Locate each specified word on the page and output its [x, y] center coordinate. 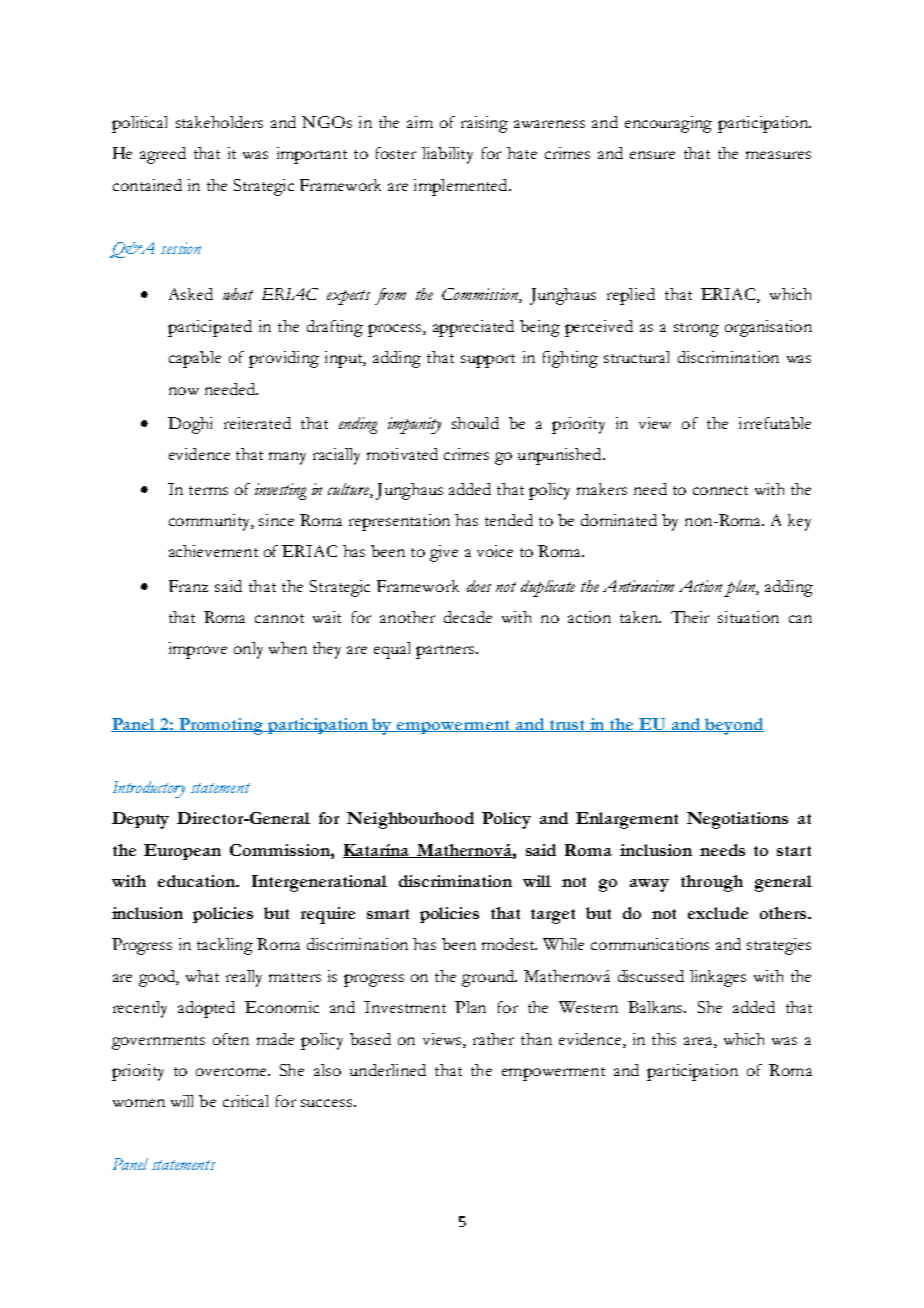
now [184, 391]
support [488, 361]
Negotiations [737, 820]
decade [468, 617]
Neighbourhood [410, 820]
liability [447, 155]
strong [696, 330]
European [182, 852]
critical [245, 1101]
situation [748, 617]
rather [493, 1039]
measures [778, 155]
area [699, 1041]
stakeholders [219, 122]
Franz [188, 586]
